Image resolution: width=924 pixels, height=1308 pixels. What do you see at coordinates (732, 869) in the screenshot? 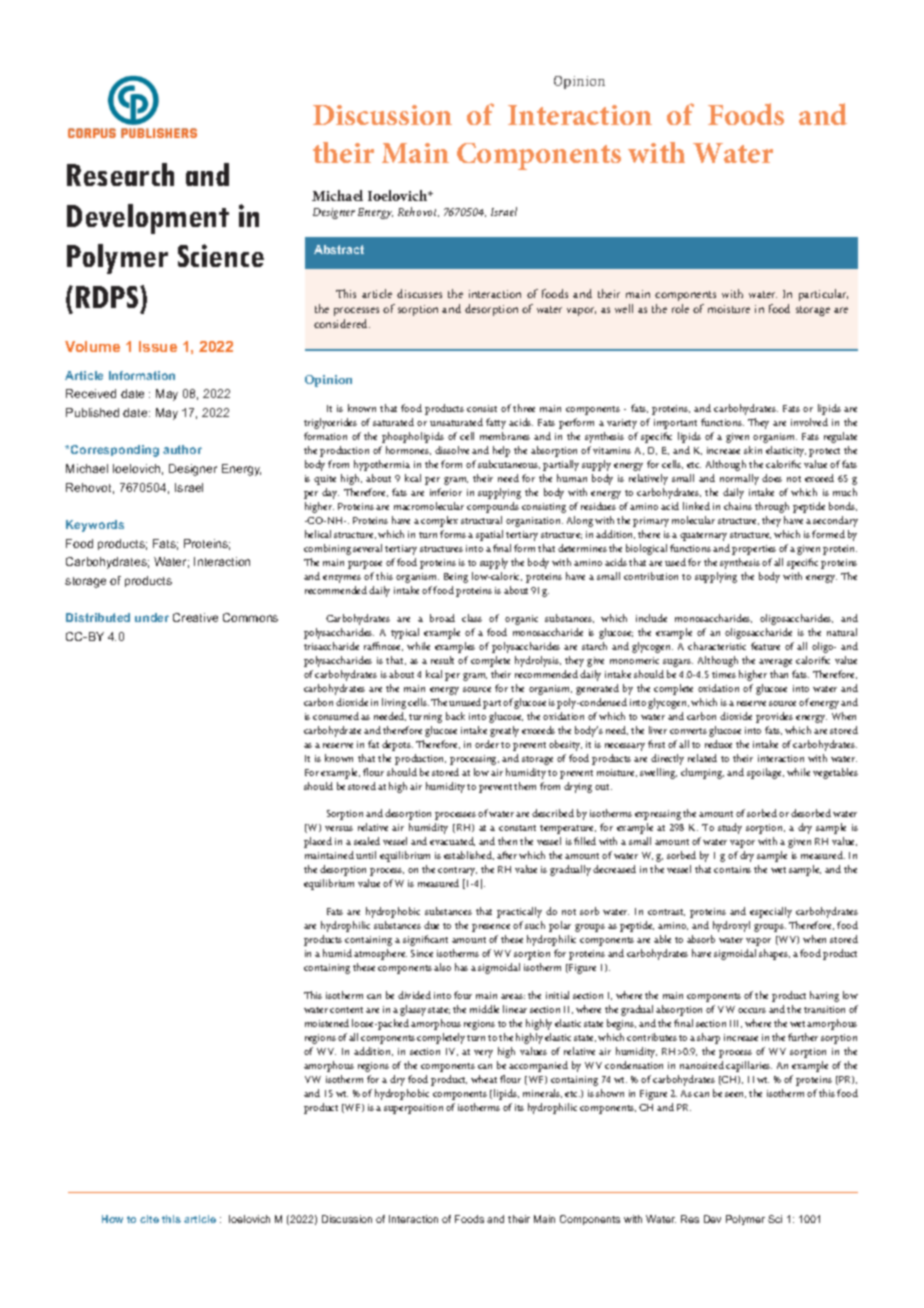
I see `contains` at bounding box center [732, 869].
